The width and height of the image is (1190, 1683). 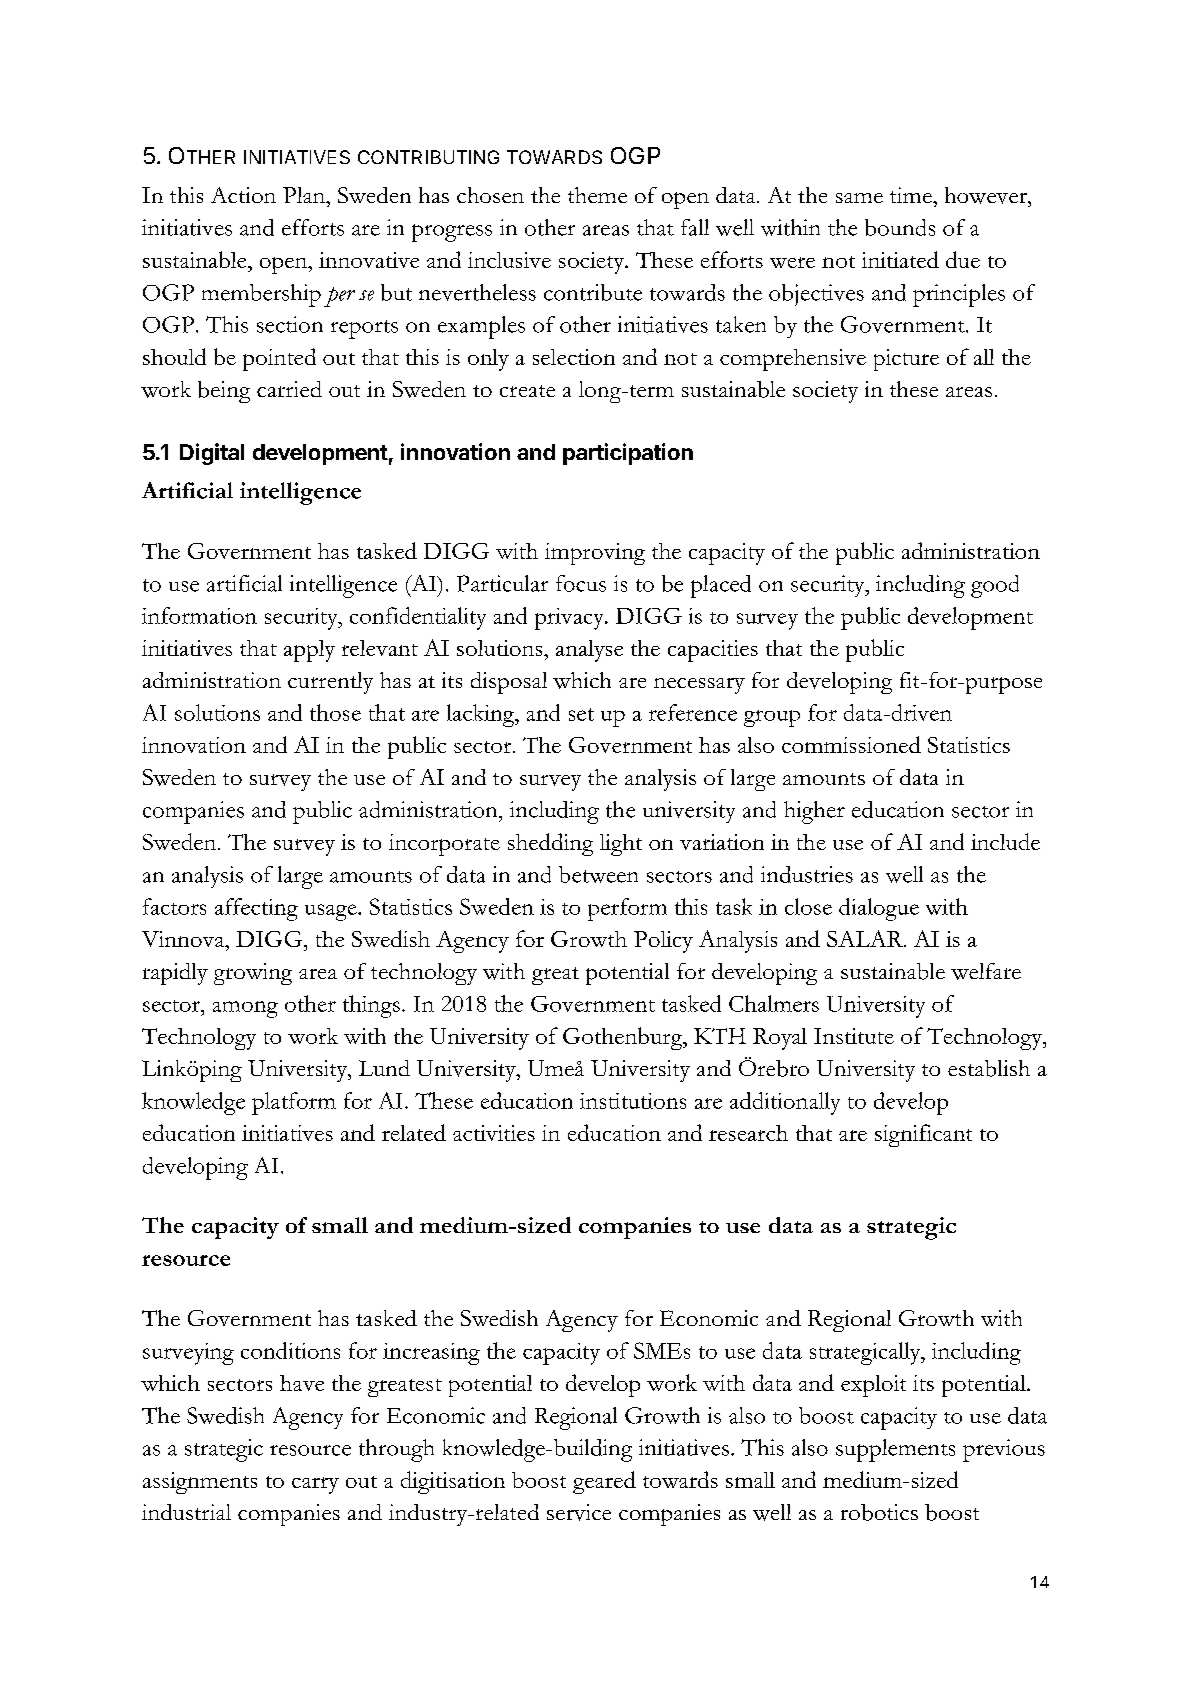 What do you see at coordinates (597, 195) in the image?
I see `theme` at bounding box center [597, 195].
